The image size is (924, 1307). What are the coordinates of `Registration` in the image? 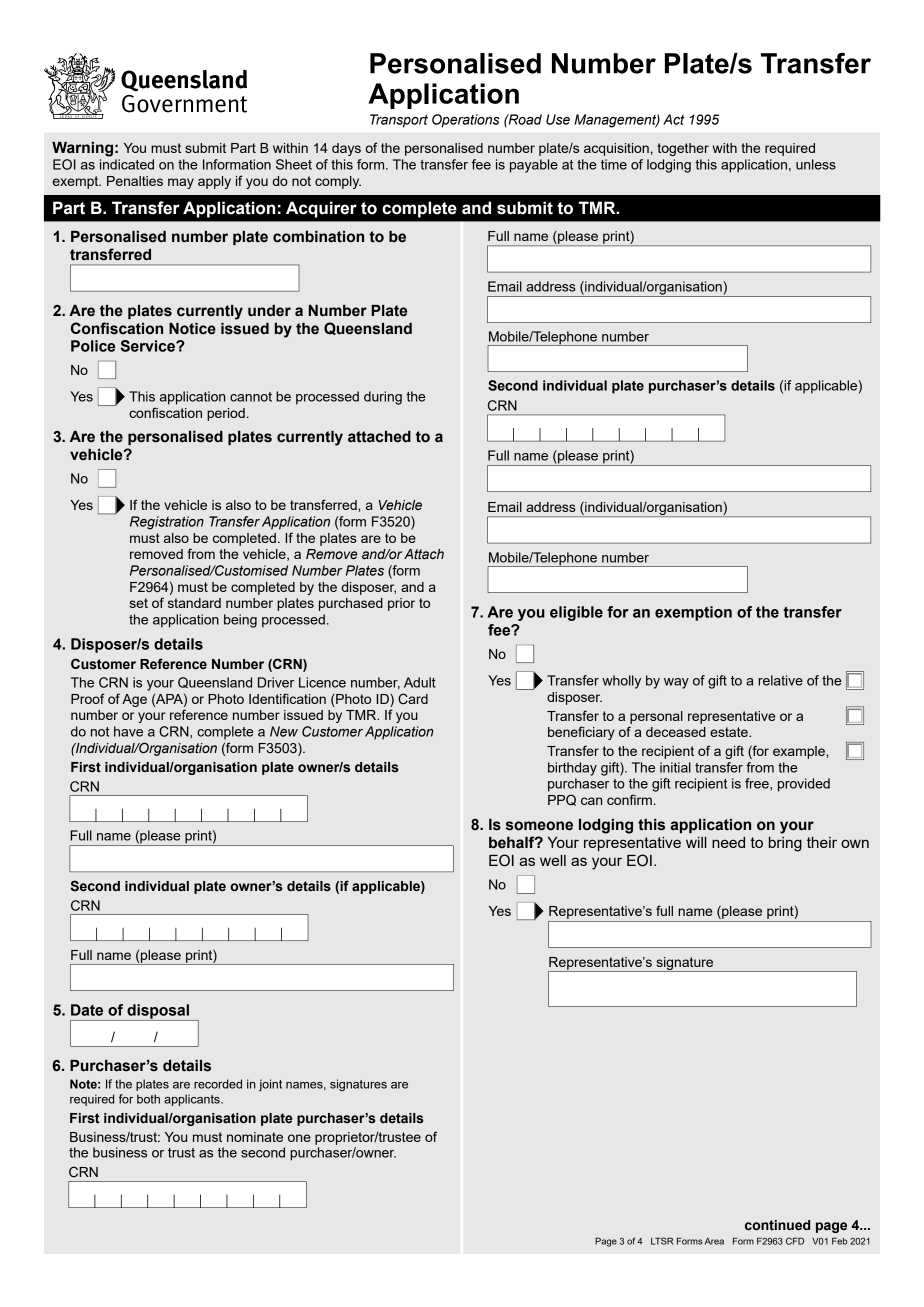 It's located at (167, 523).
